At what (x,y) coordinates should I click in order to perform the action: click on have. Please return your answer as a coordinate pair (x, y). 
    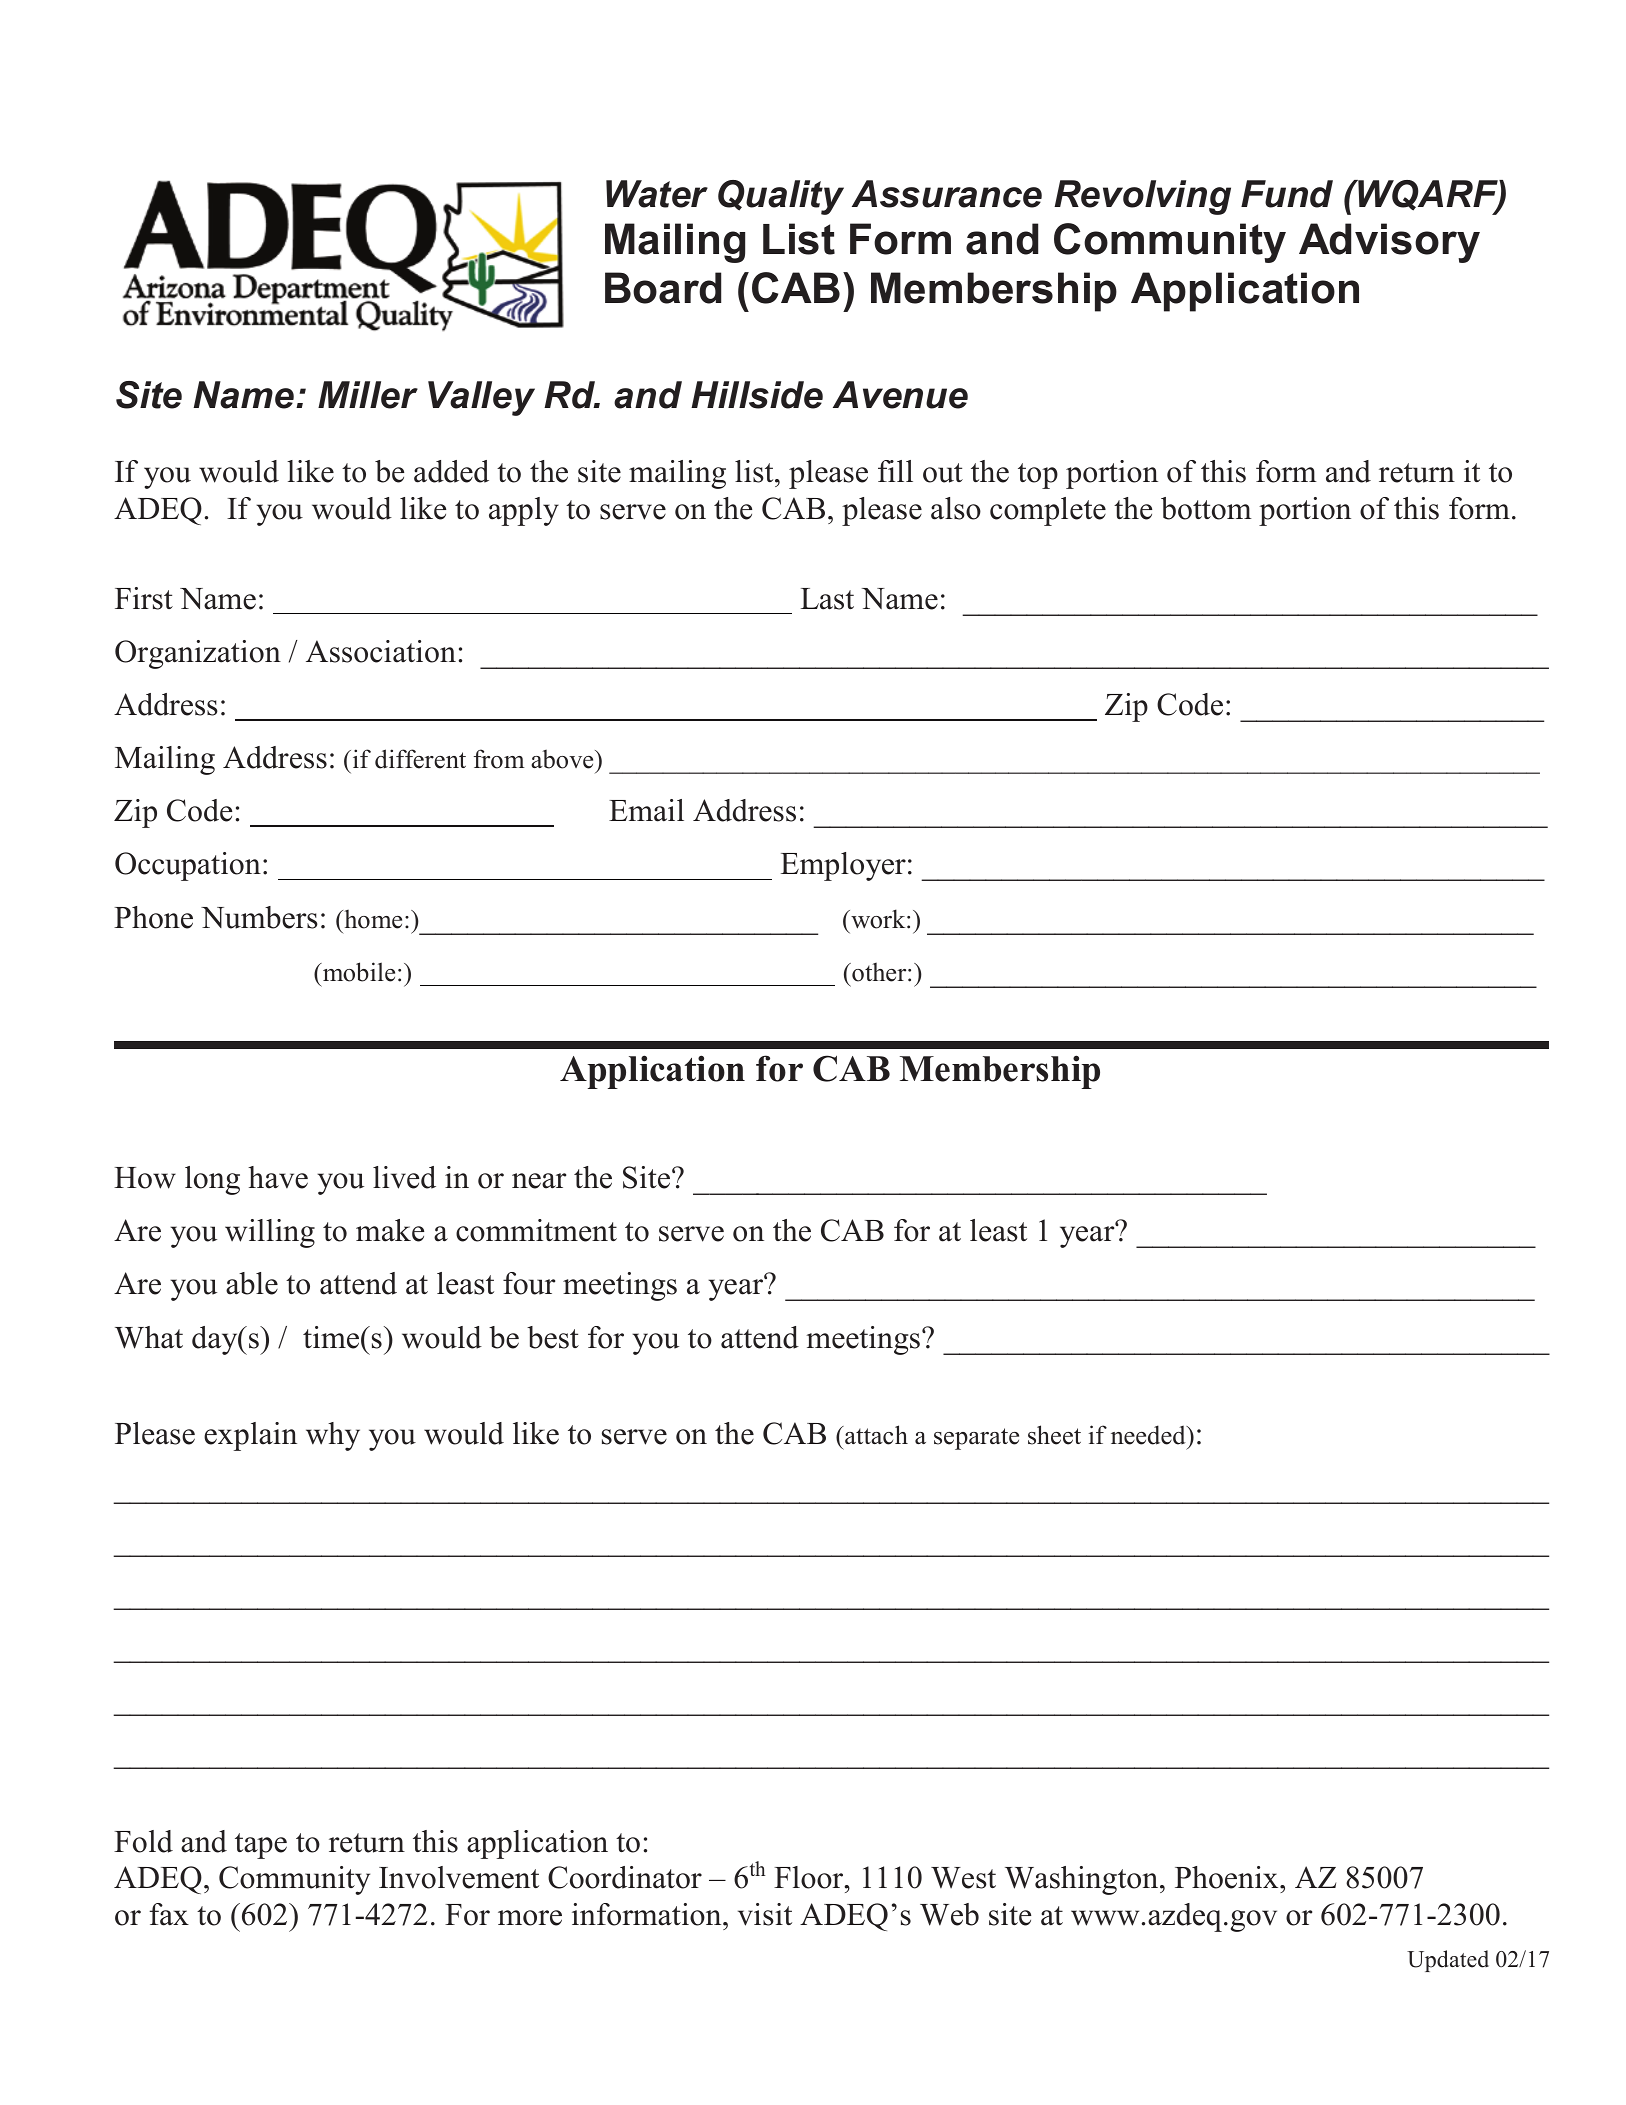
    Looking at the image, I should click on (278, 1177).
